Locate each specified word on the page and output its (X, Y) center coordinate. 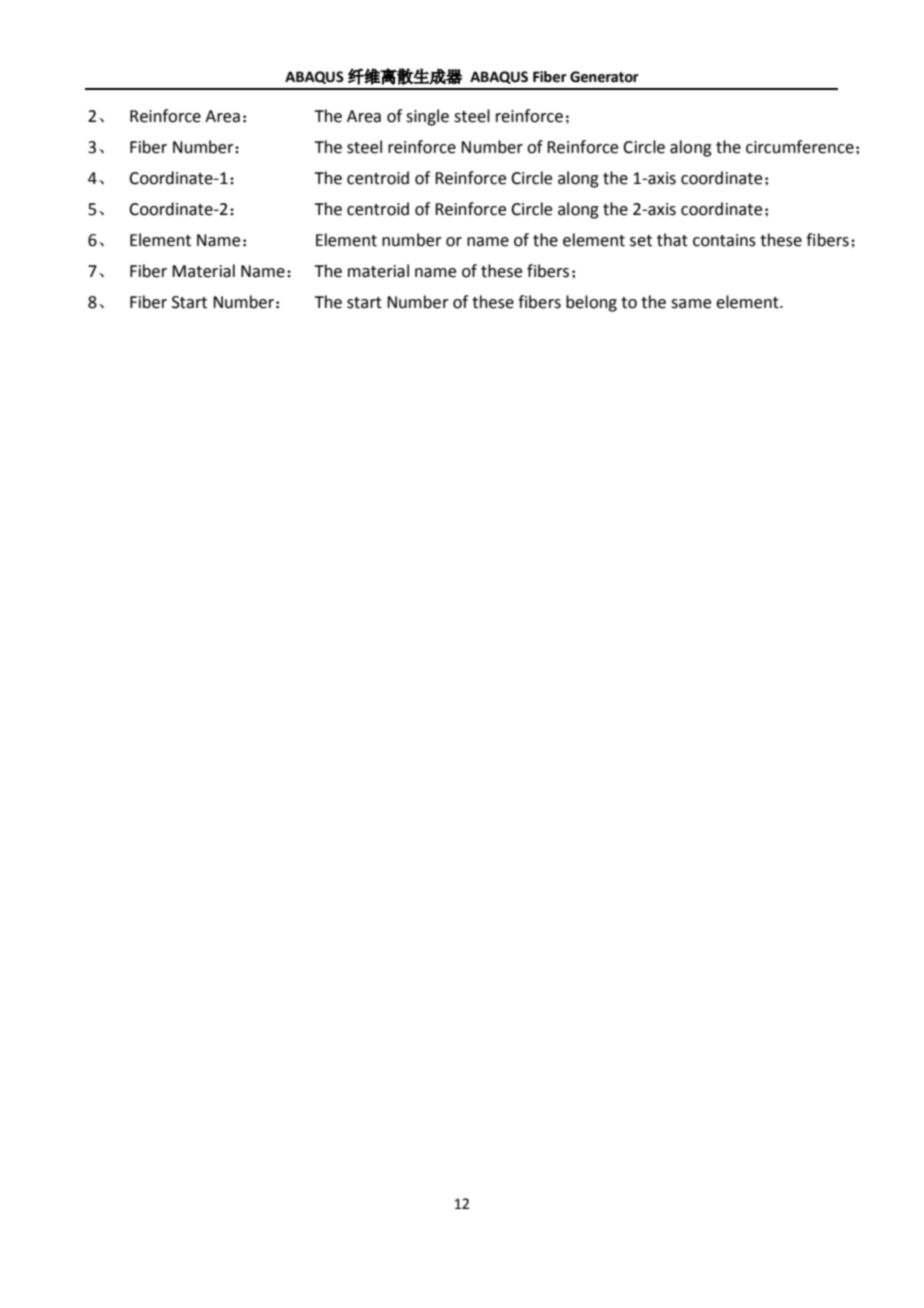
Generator (604, 77)
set (641, 241)
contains (724, 240)
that (672, 240)
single (427, 117)
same (691, 304)
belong (591, 303)
